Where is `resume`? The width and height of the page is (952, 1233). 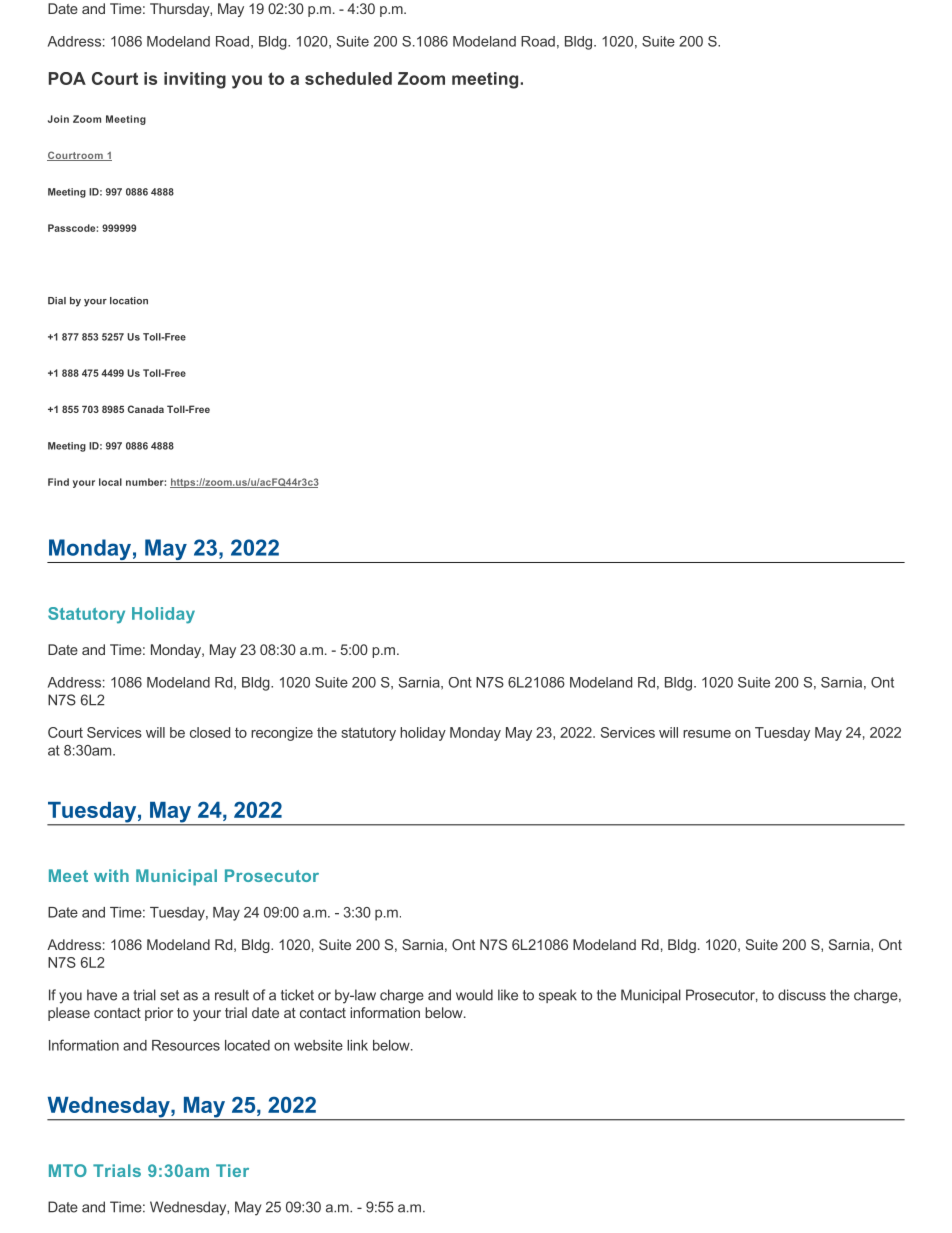 resume is located at coordinates (707, 734).
